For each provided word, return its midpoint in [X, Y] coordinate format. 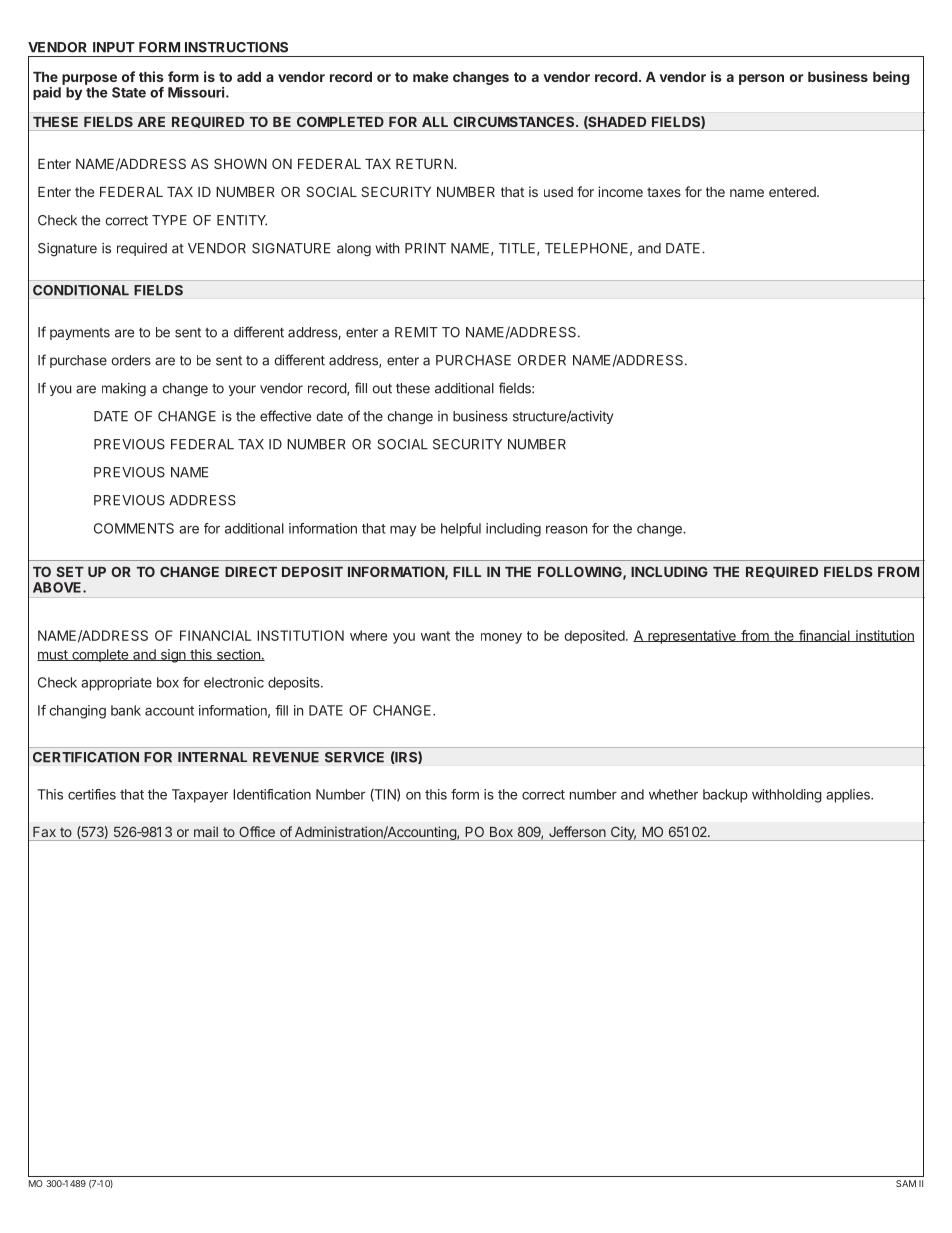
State [129, 92]
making [124, 390]
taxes [664, 192]
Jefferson [577, 831]
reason [566, 529]
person [761, 79]
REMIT [416, 332]
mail [206, 831]
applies [849, 796]
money [501, 638]
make [430, 77]
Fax [44, 832]
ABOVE [58, 587]
